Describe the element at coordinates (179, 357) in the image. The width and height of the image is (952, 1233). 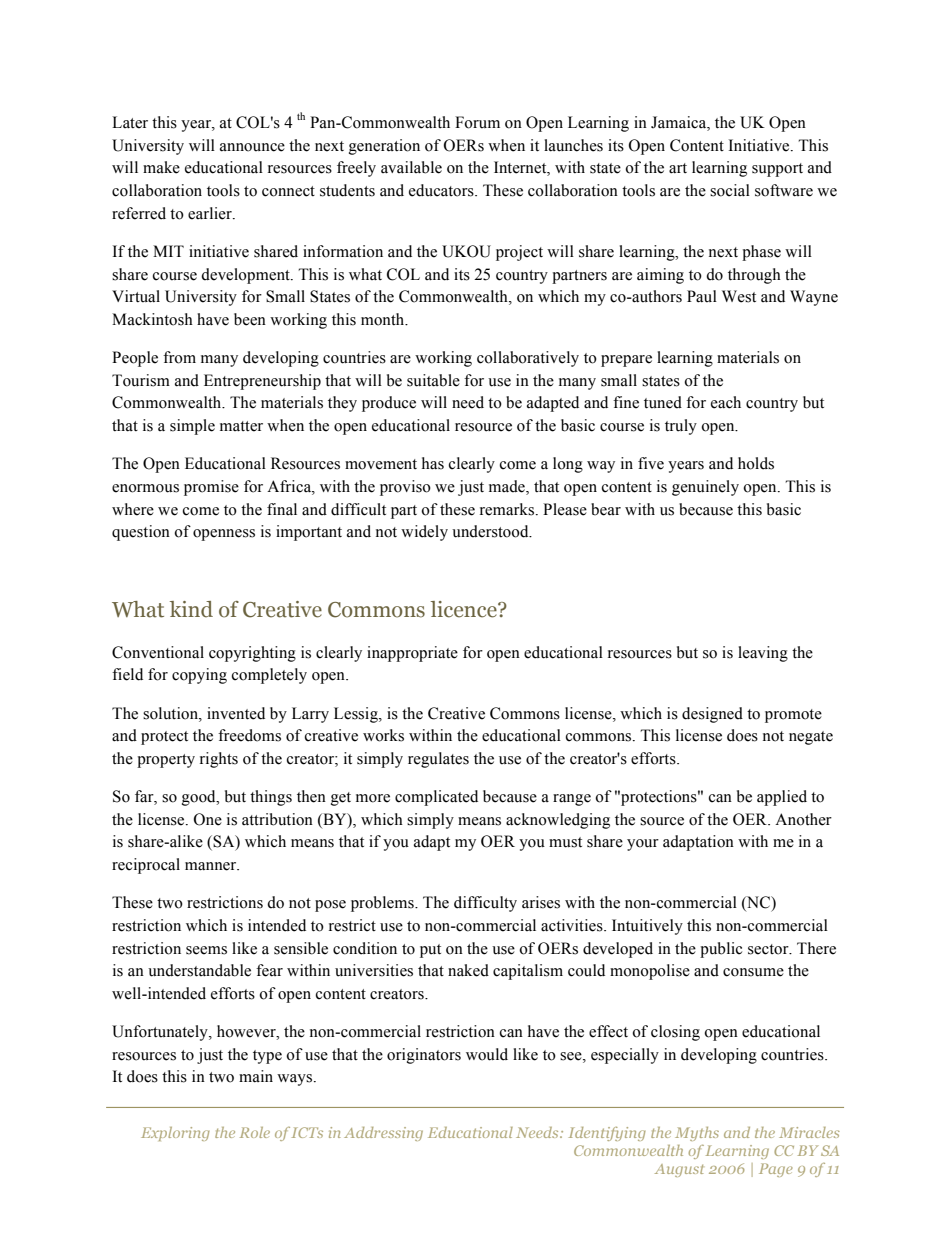
I see `from` at that location.
